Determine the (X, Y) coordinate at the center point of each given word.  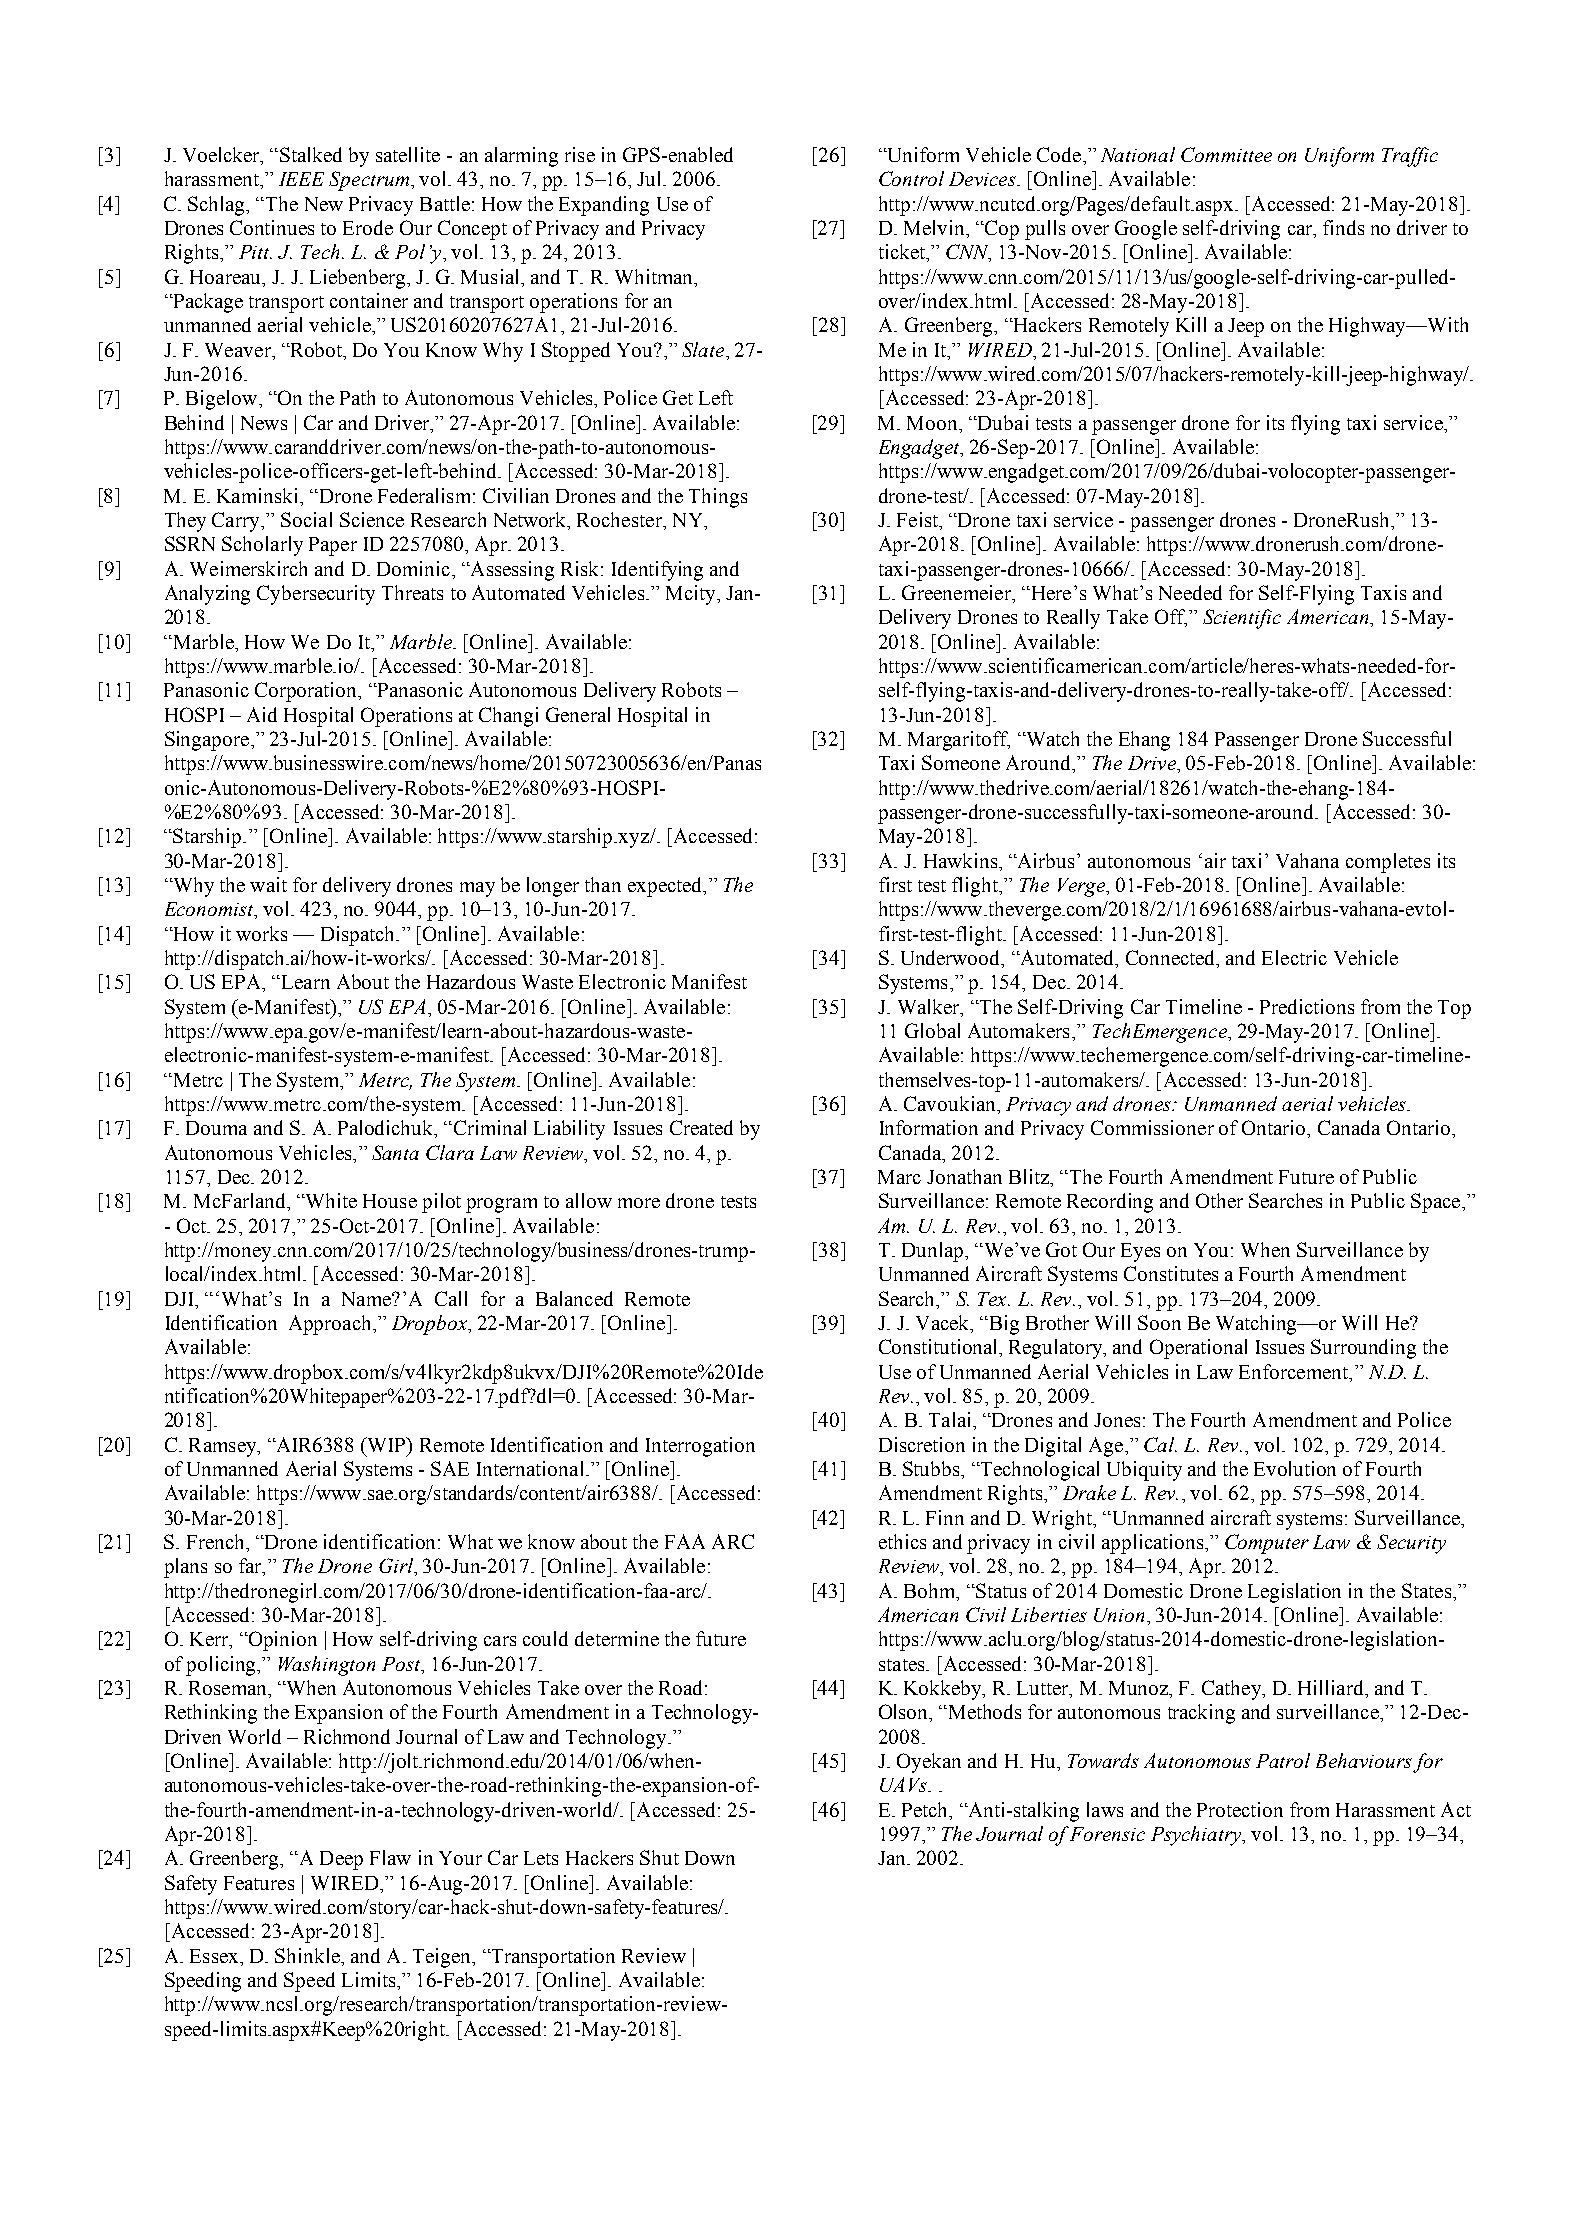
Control (911, 178)
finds (1343, 227)
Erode (368, 227)
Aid (262, 714)
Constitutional (939, 1346)
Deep (341, 1860)
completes (1388, 863)
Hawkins (962, 860)
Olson (905, 1713)
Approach (331, 1325)
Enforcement (1295, 1371)
